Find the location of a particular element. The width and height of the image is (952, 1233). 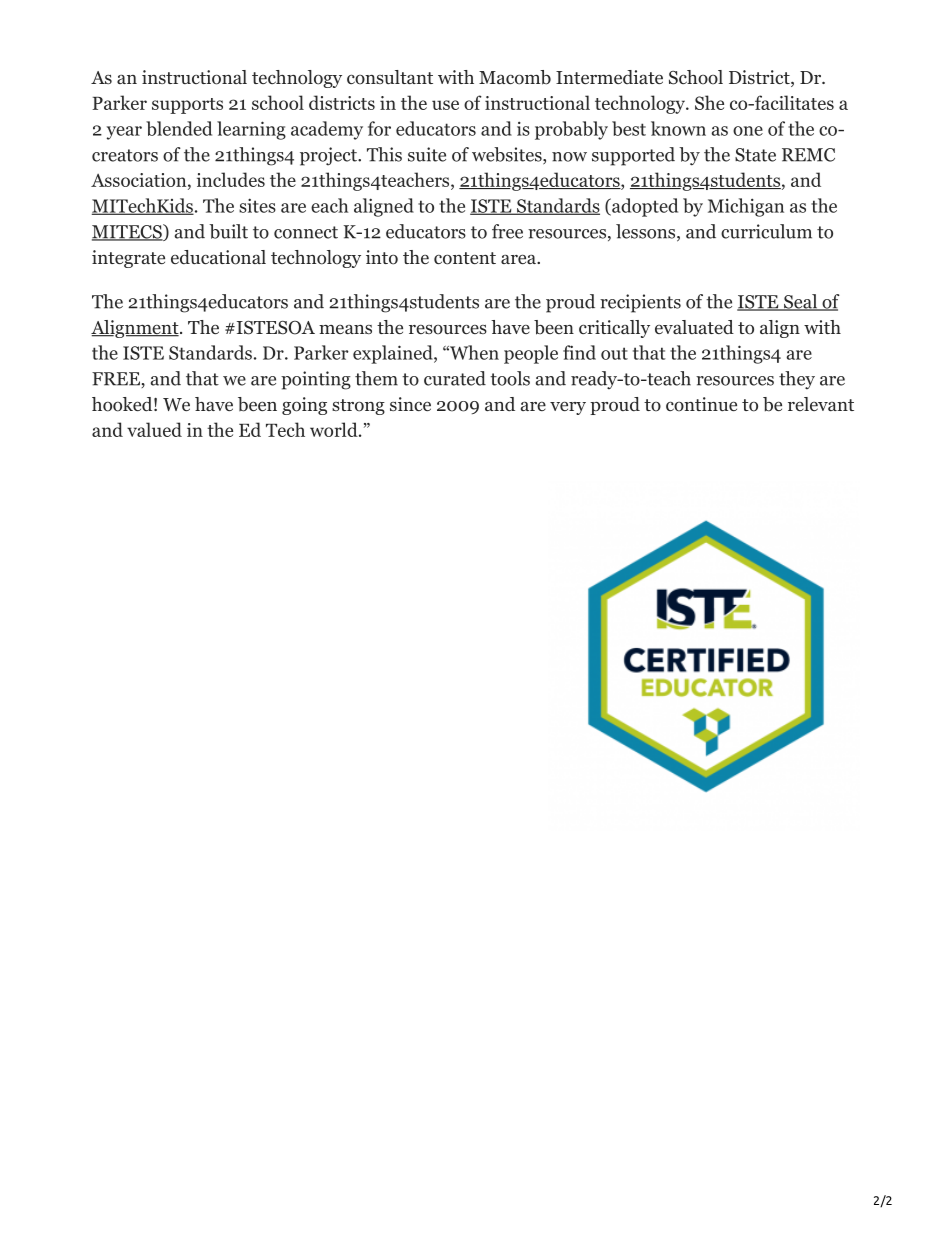

suite is located at coordinates (427, 154).
